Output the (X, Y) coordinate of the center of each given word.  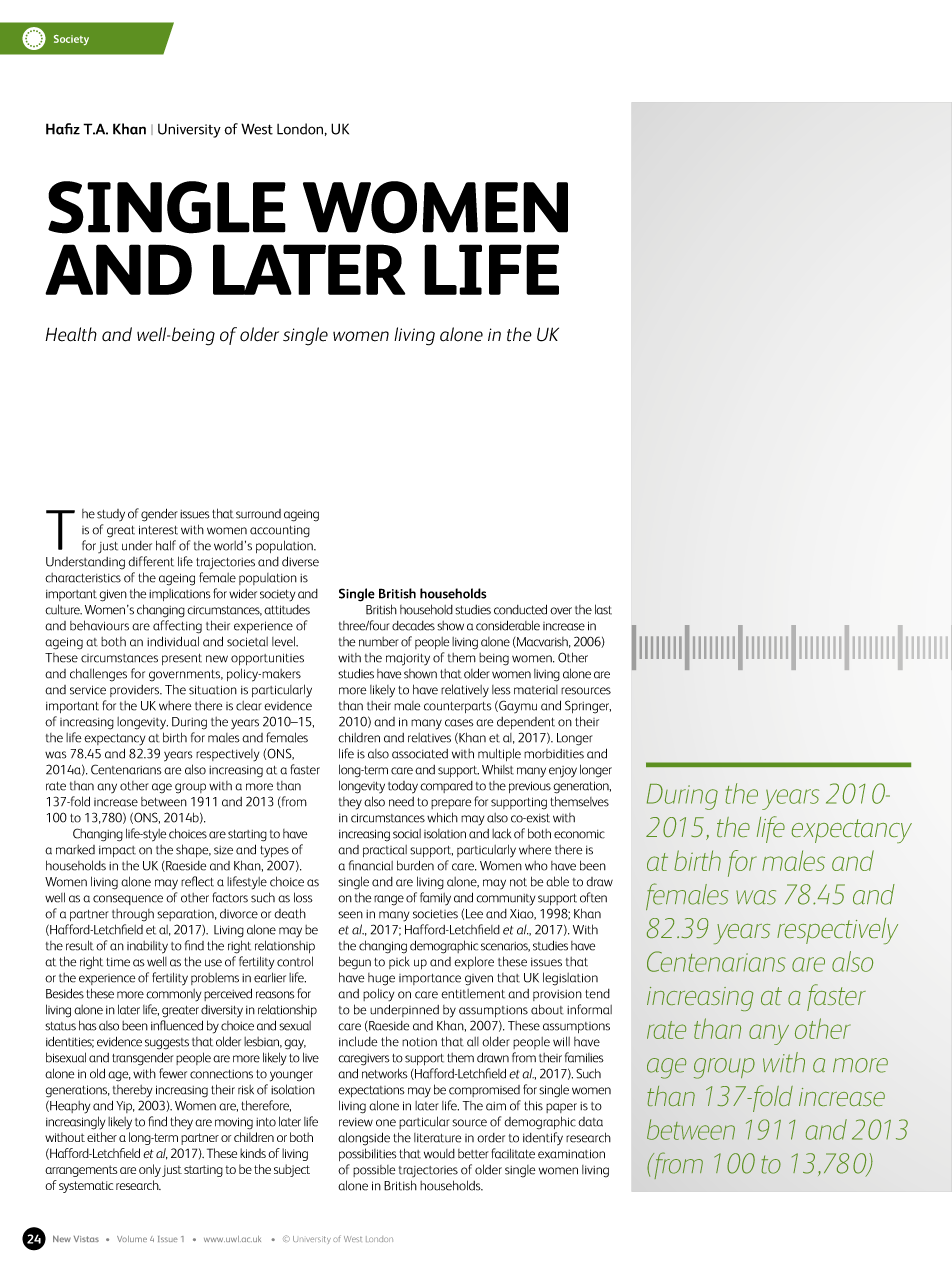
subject (292, 1170)
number (379, 642)
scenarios (505, 947)
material (536, 690)
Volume (132, 1239)
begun (355, 963)
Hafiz (63, 129)
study (111, 515)
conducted (520, 609)
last (603, 609)
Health (71, 334)
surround (258, 514)
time (118, 962)
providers (136, 691)
